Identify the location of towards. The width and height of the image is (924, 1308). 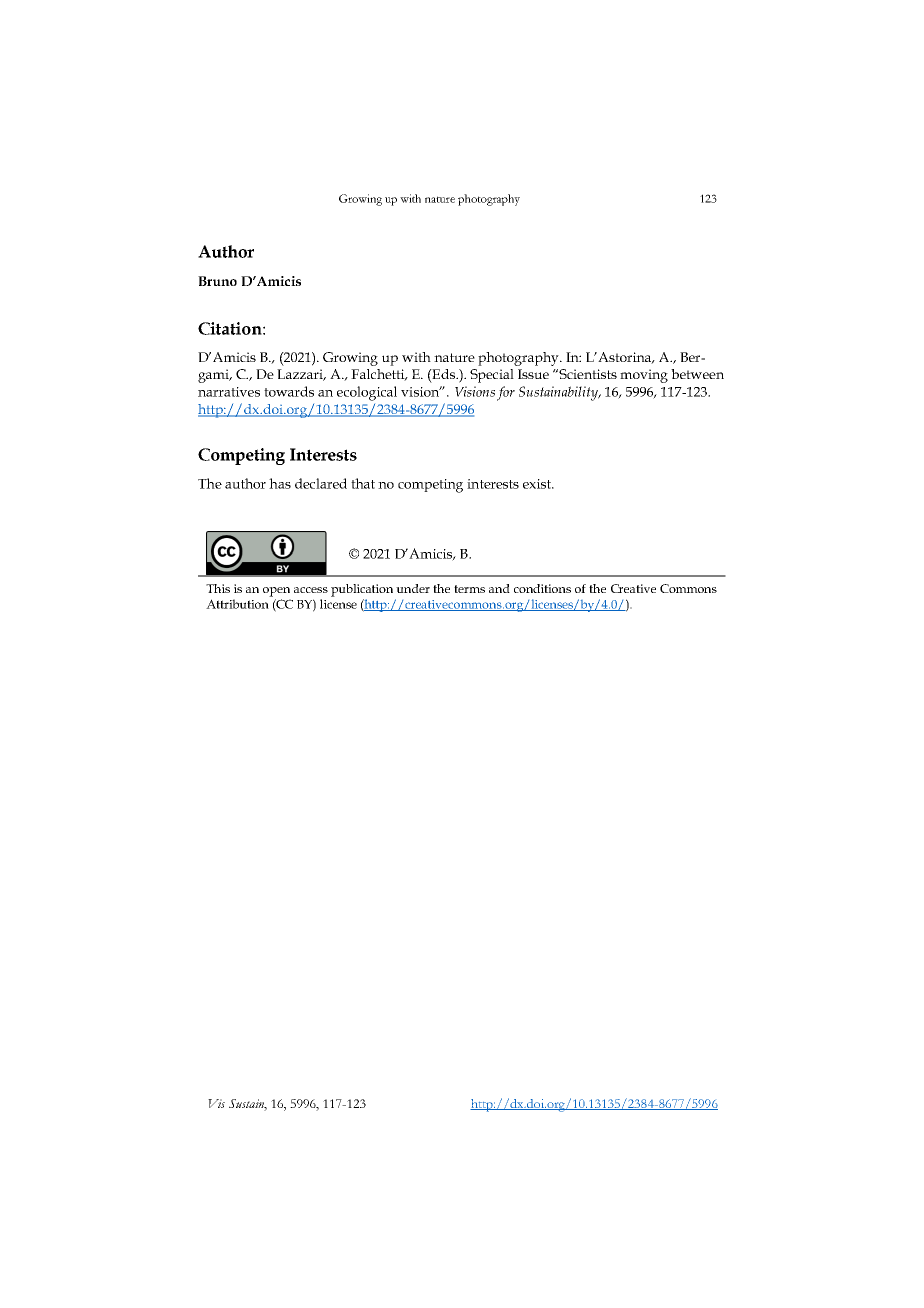
(289, 391).
